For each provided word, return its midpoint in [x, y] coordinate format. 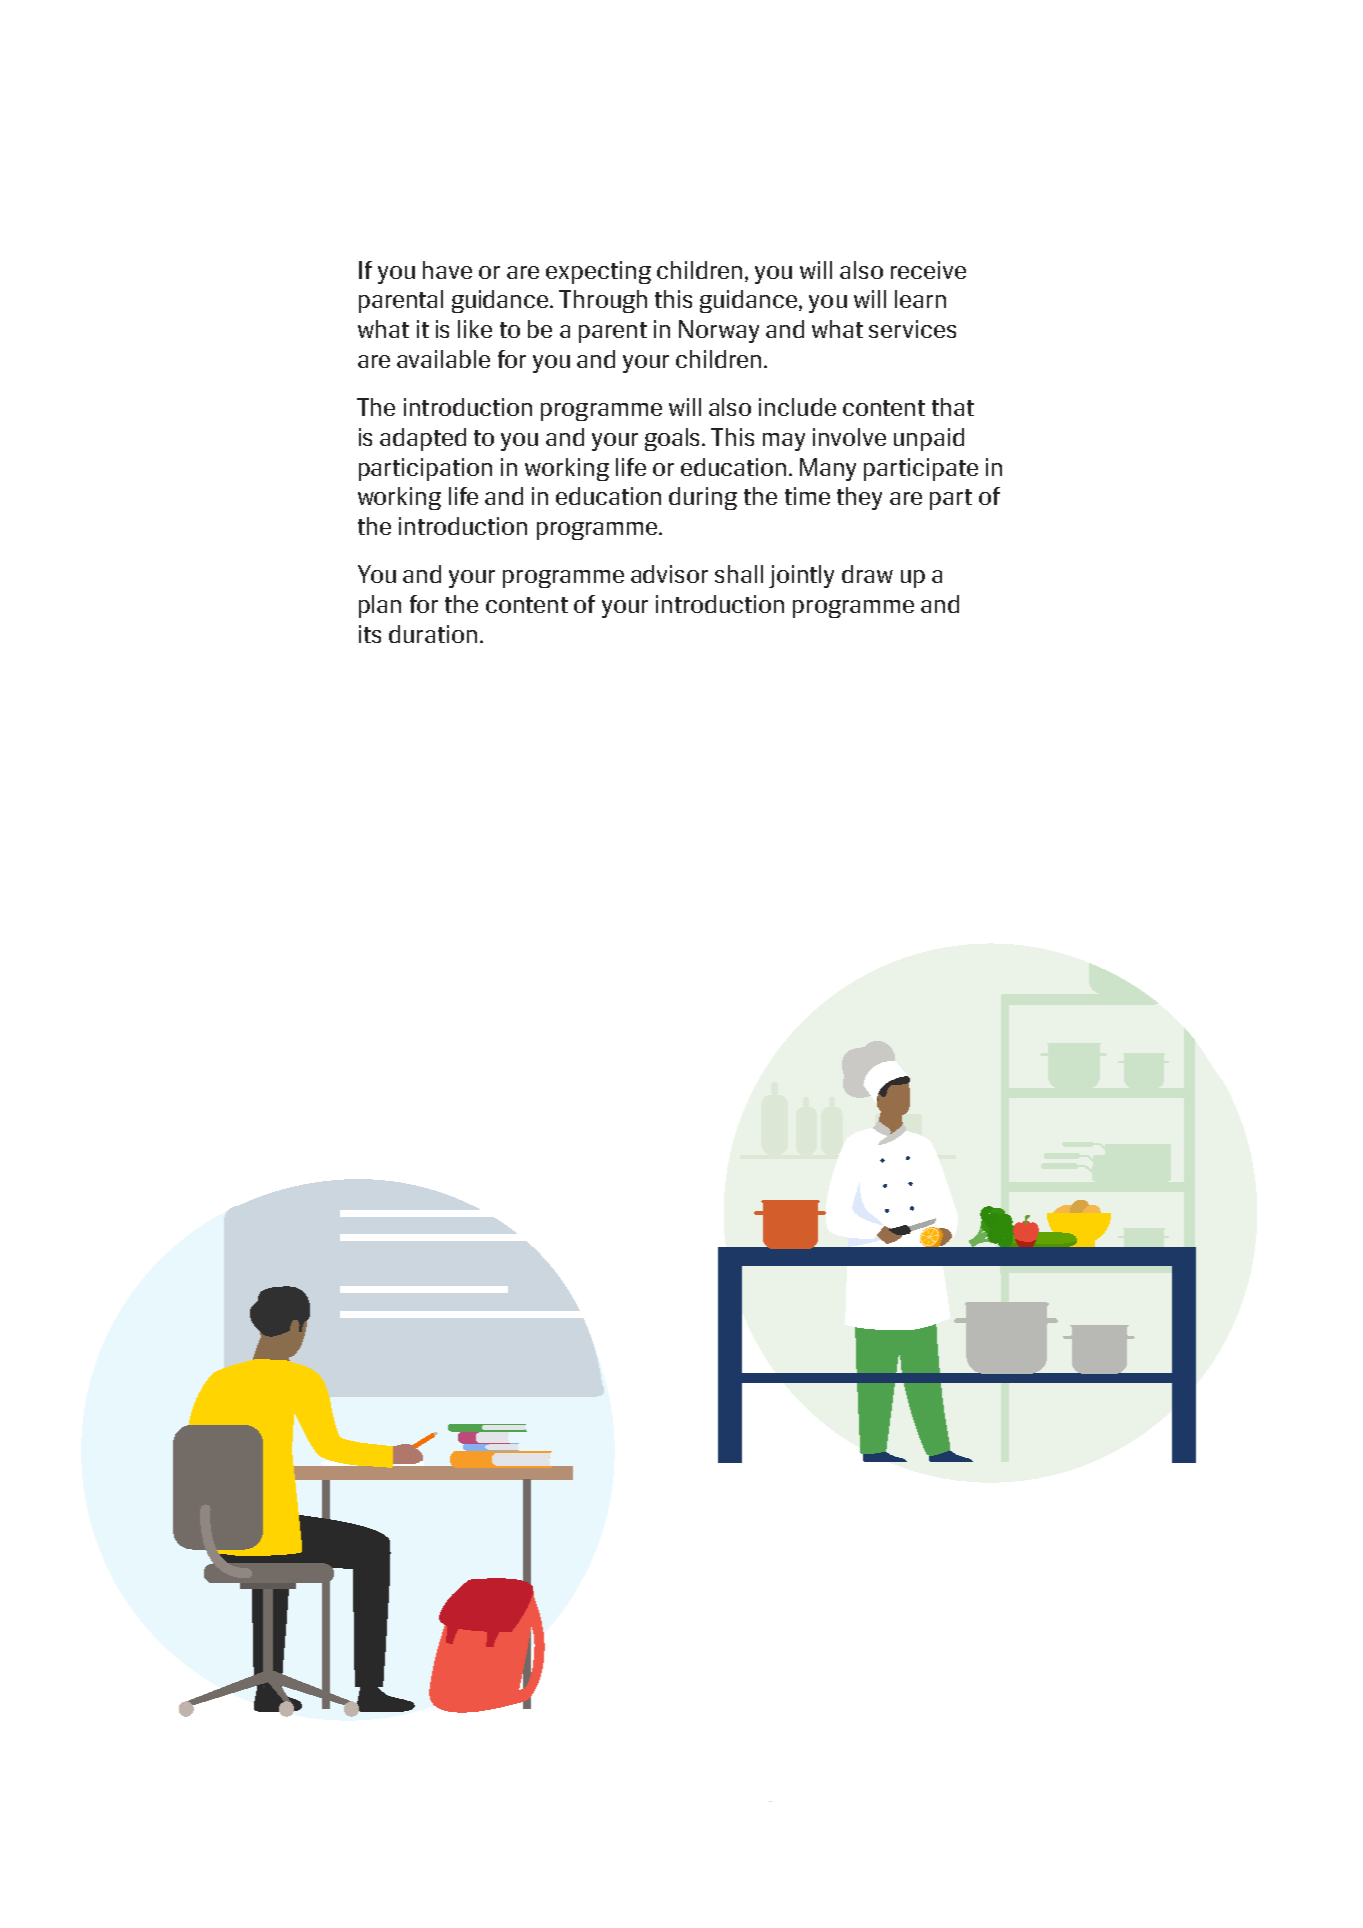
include [797, 407]
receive [928, 270]
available [443, 359]
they [859, 498]
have [447, 270]
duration [433, 634]
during [703, 498]
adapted [423, 439]
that [953, 407]
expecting [598, 272]
